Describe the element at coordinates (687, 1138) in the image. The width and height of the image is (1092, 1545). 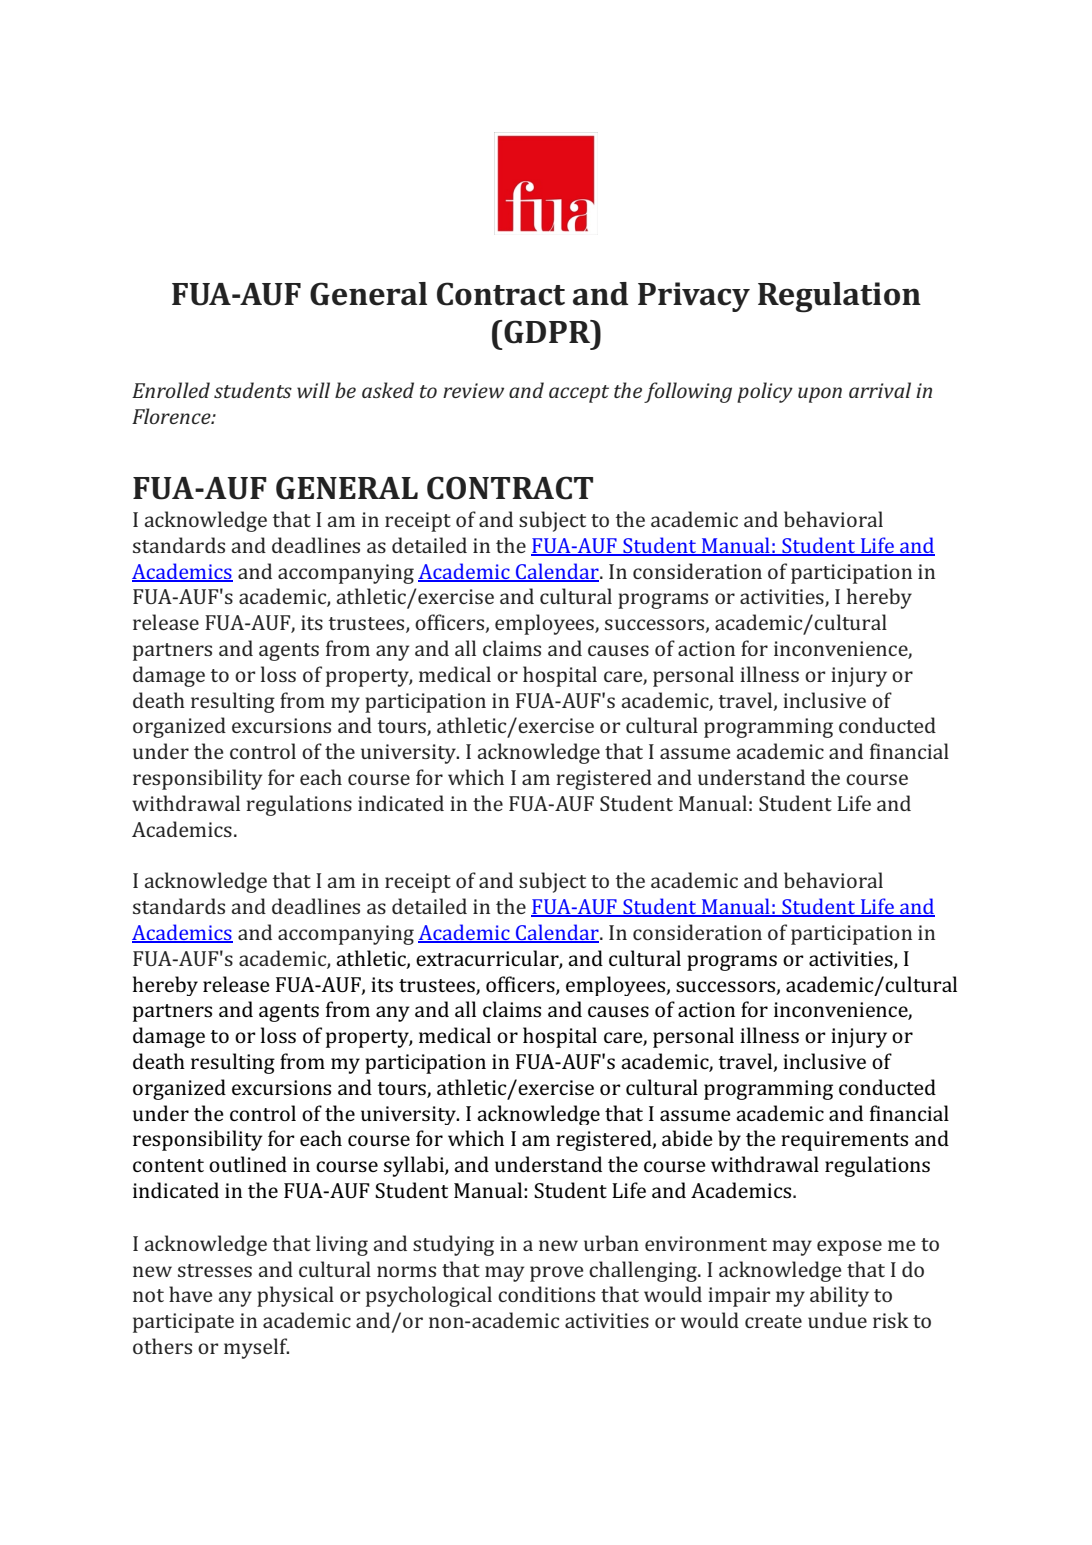
I see `abide` at that location.
